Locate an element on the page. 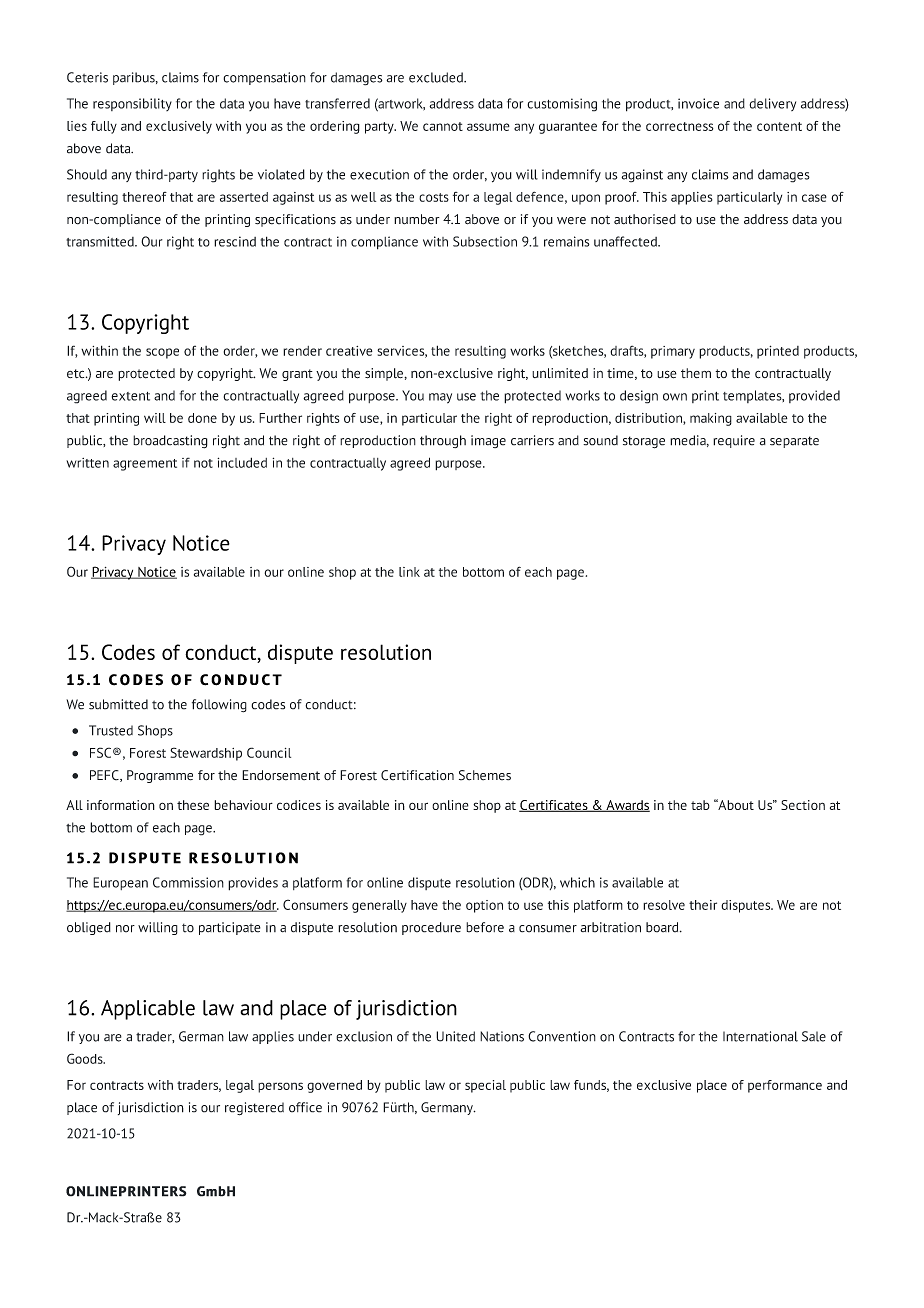 Image resolution: width=924 pixels, height=1308 pixels. Goods is located at coordinates (86, 1058).
